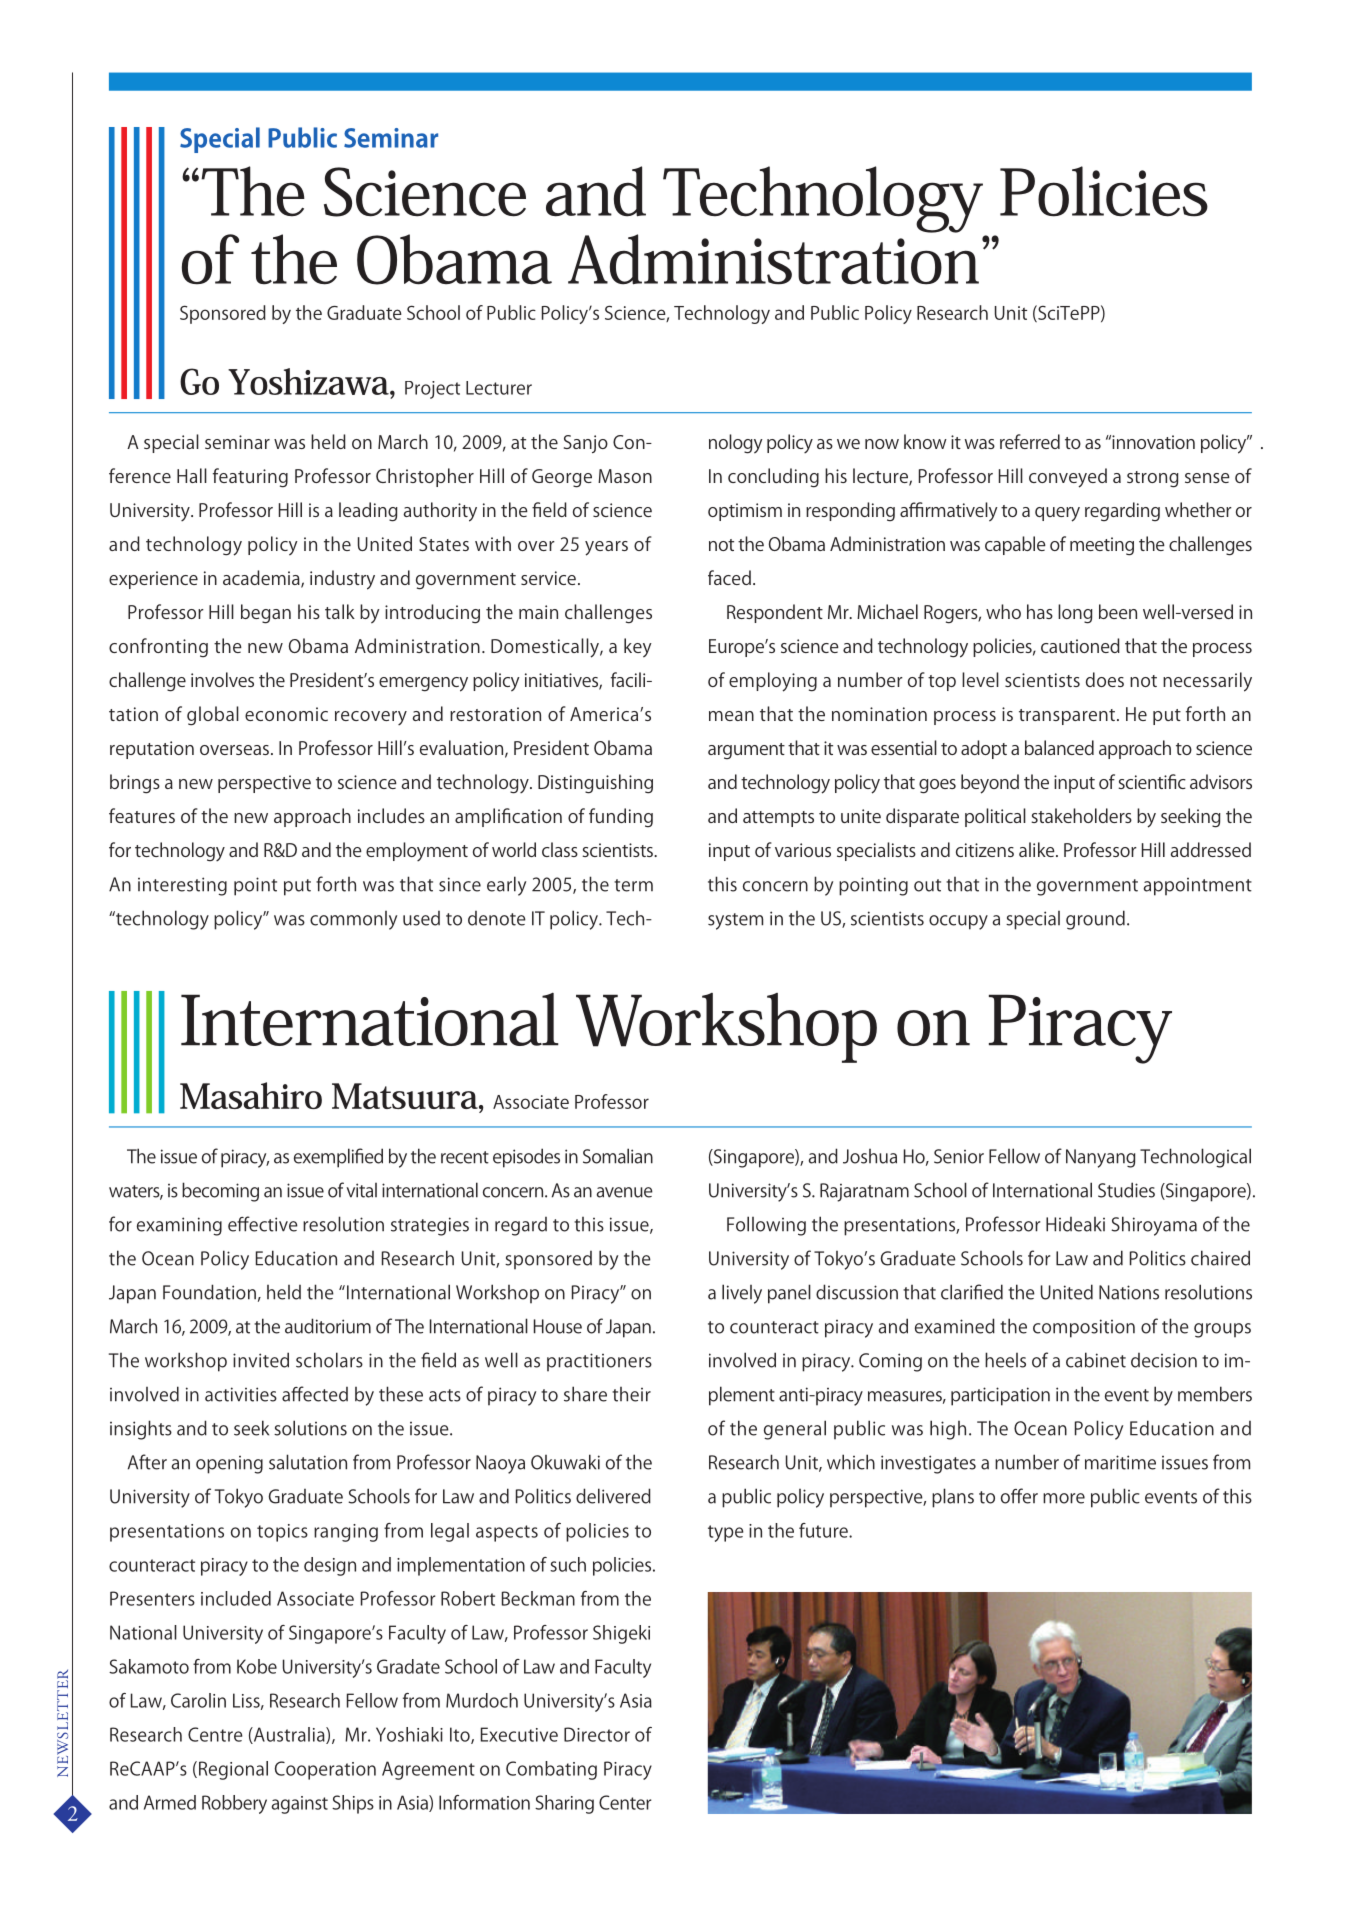  Describe the element at coordinates (286, 714) in the document. I see `economic` at that location.
